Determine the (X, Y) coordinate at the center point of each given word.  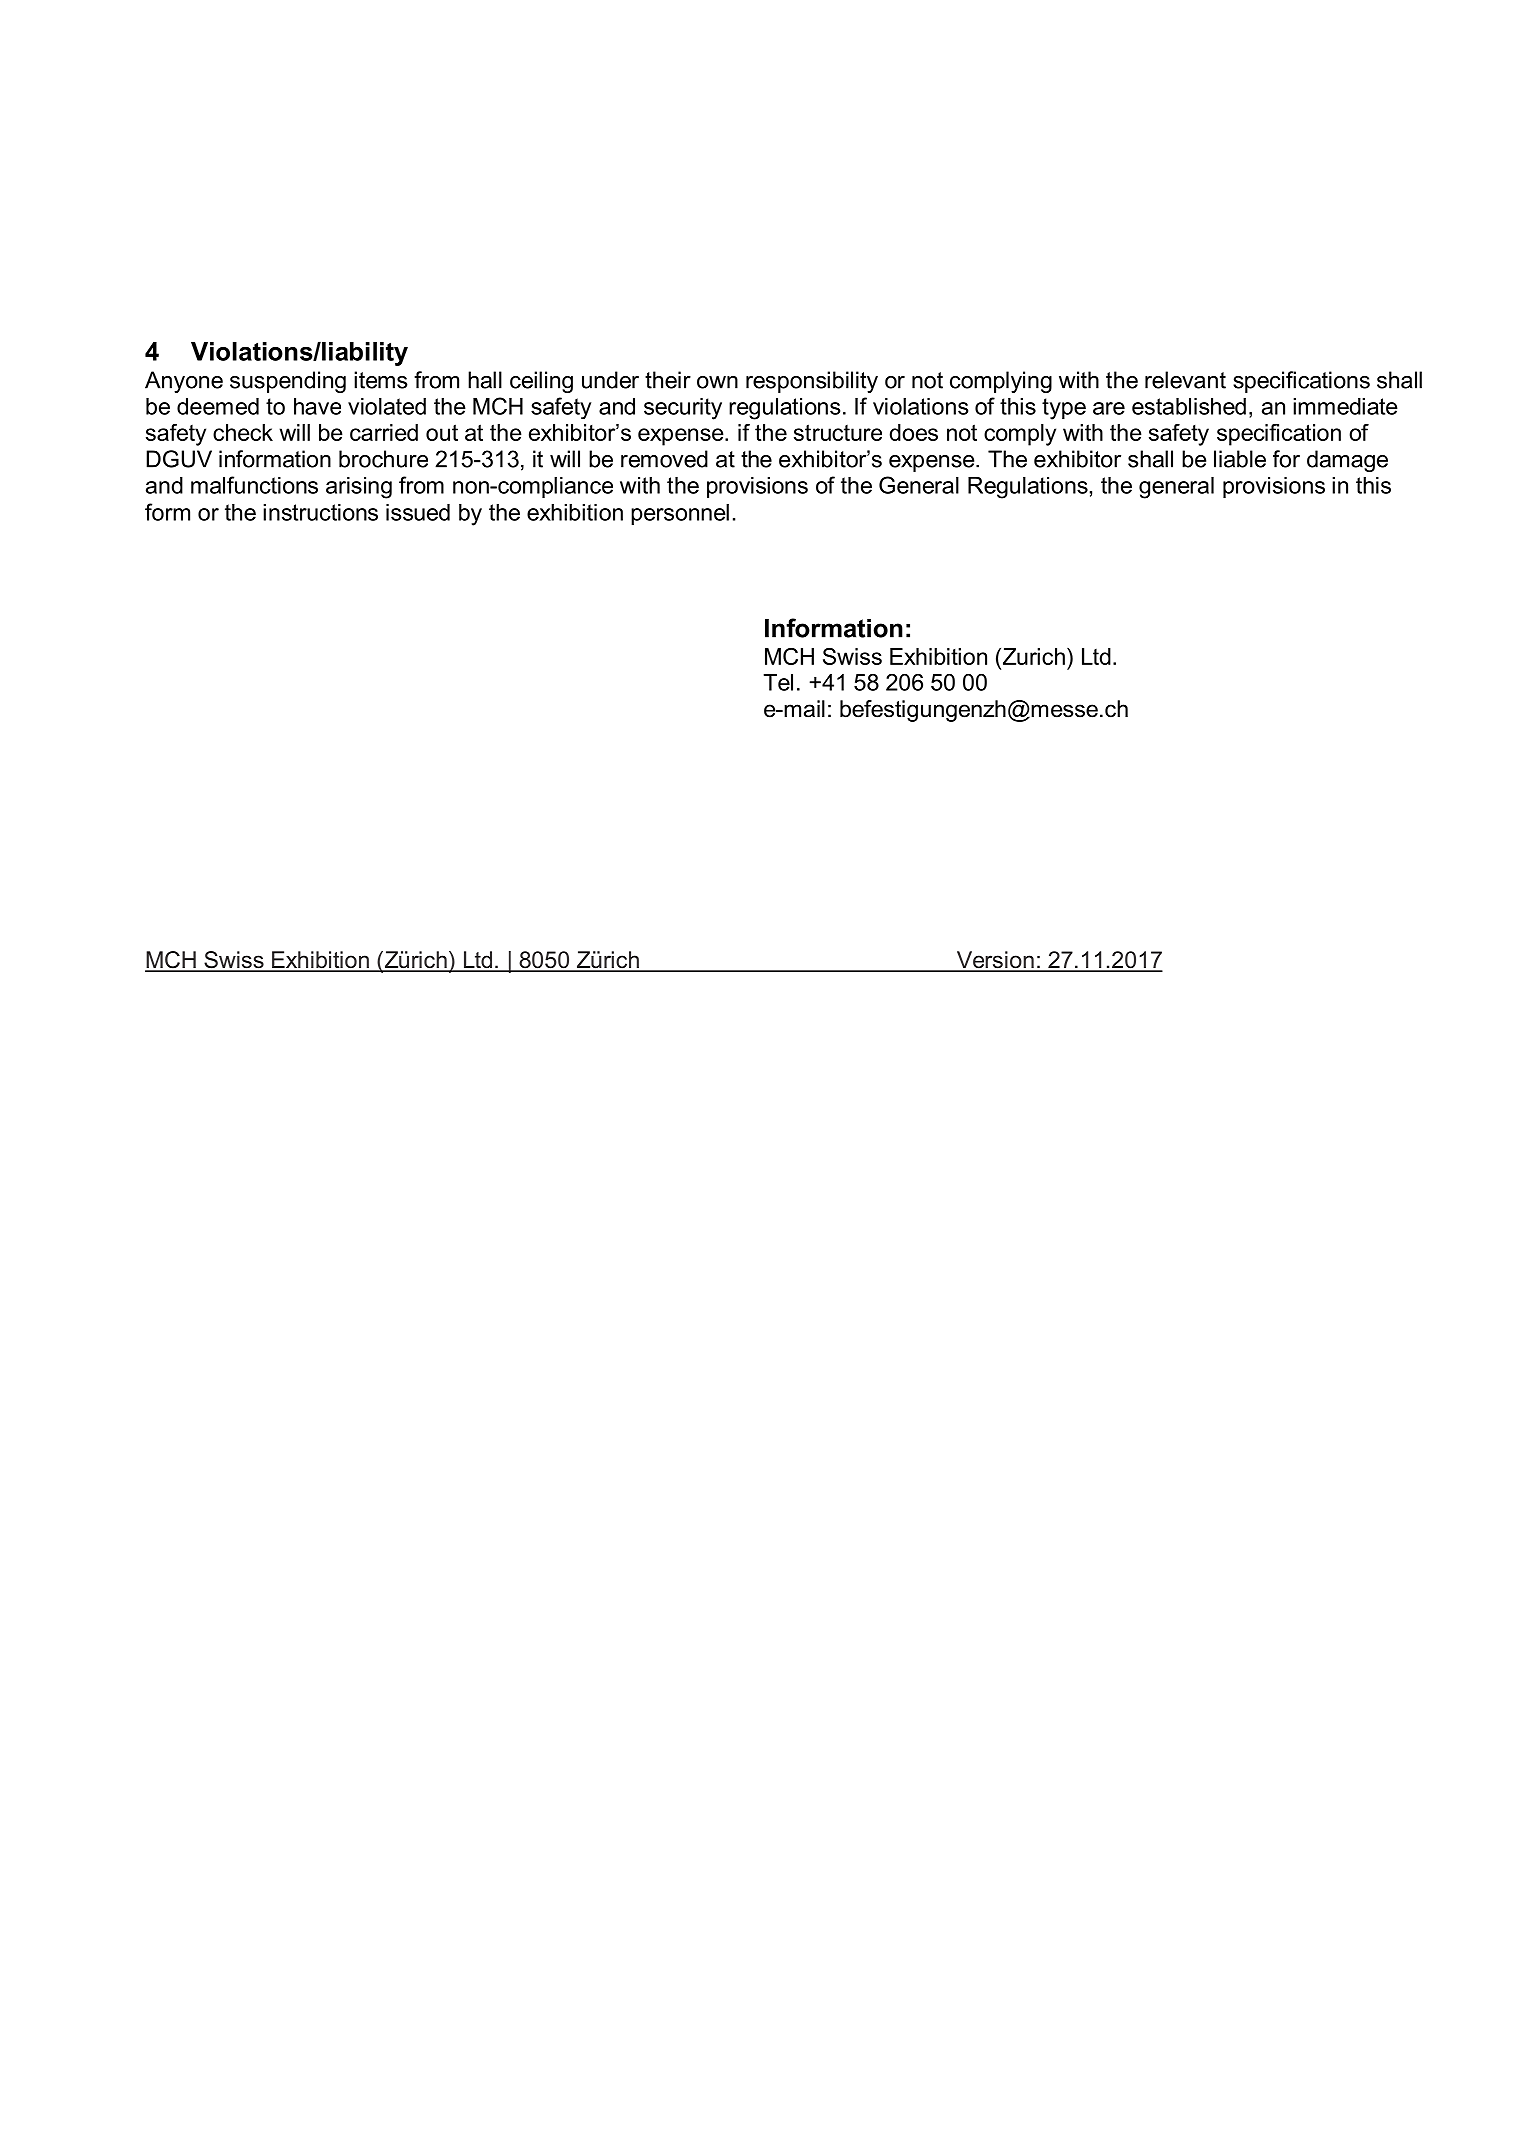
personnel (680, 514)
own (717, 382)
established (1189, 406)
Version (995, 961)
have (317, 406)
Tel (778, 682)
